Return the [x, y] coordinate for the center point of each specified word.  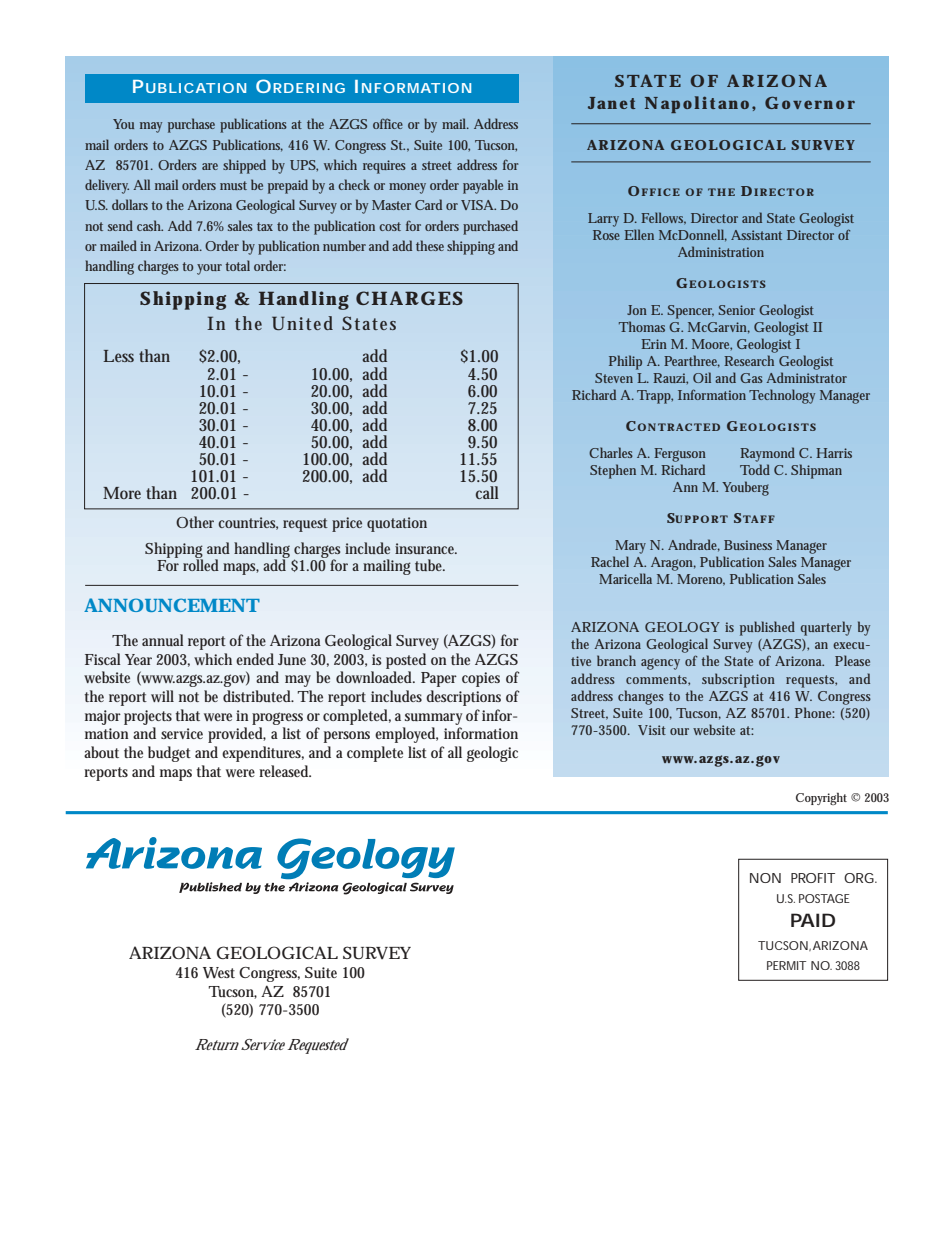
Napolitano [697, 104]
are [210, 166]
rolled [201, 564]
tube [430, 565]
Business [748, 545]
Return [217, 1044]
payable [483, 186]
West [219, 973]
